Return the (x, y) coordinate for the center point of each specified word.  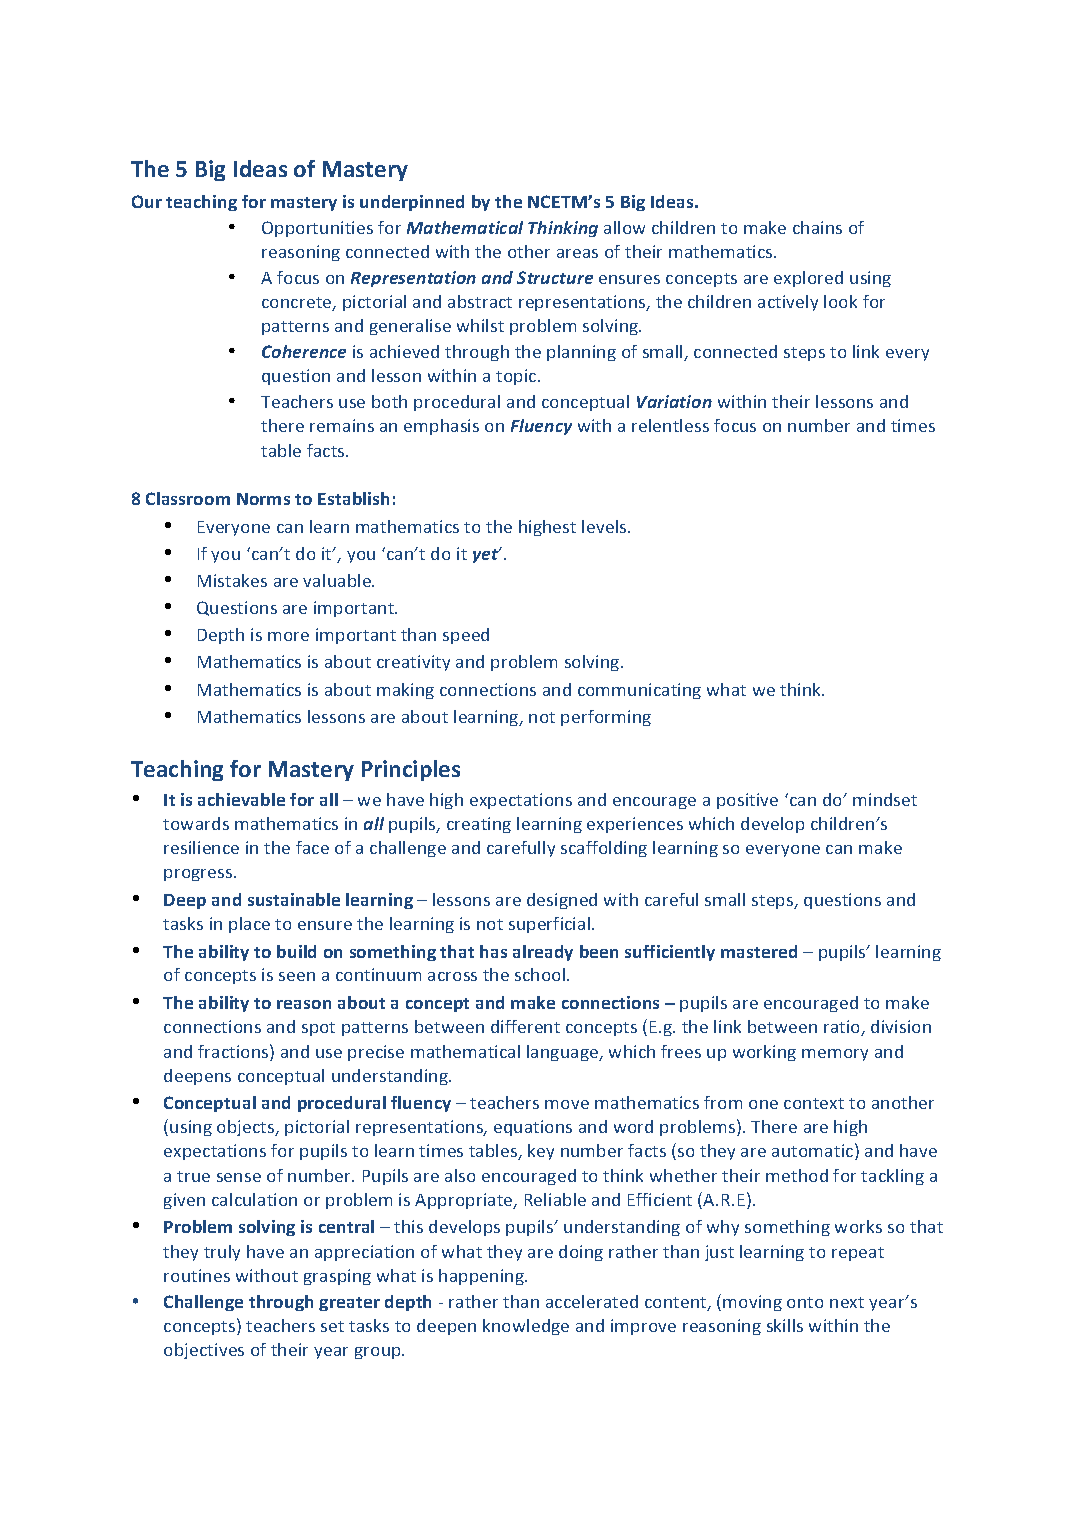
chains (817, 227)
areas (577, 253)
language (564, 1053)
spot (318, 1029)
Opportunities (317, 229)
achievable (241, 799)
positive (747, 801)
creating (479, 825)
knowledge (526, 1327)
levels (605, 526)
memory (835, 1055)
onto (805, 1302)
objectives (204, 1351)
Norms (263, 499)
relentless (670, 425)
